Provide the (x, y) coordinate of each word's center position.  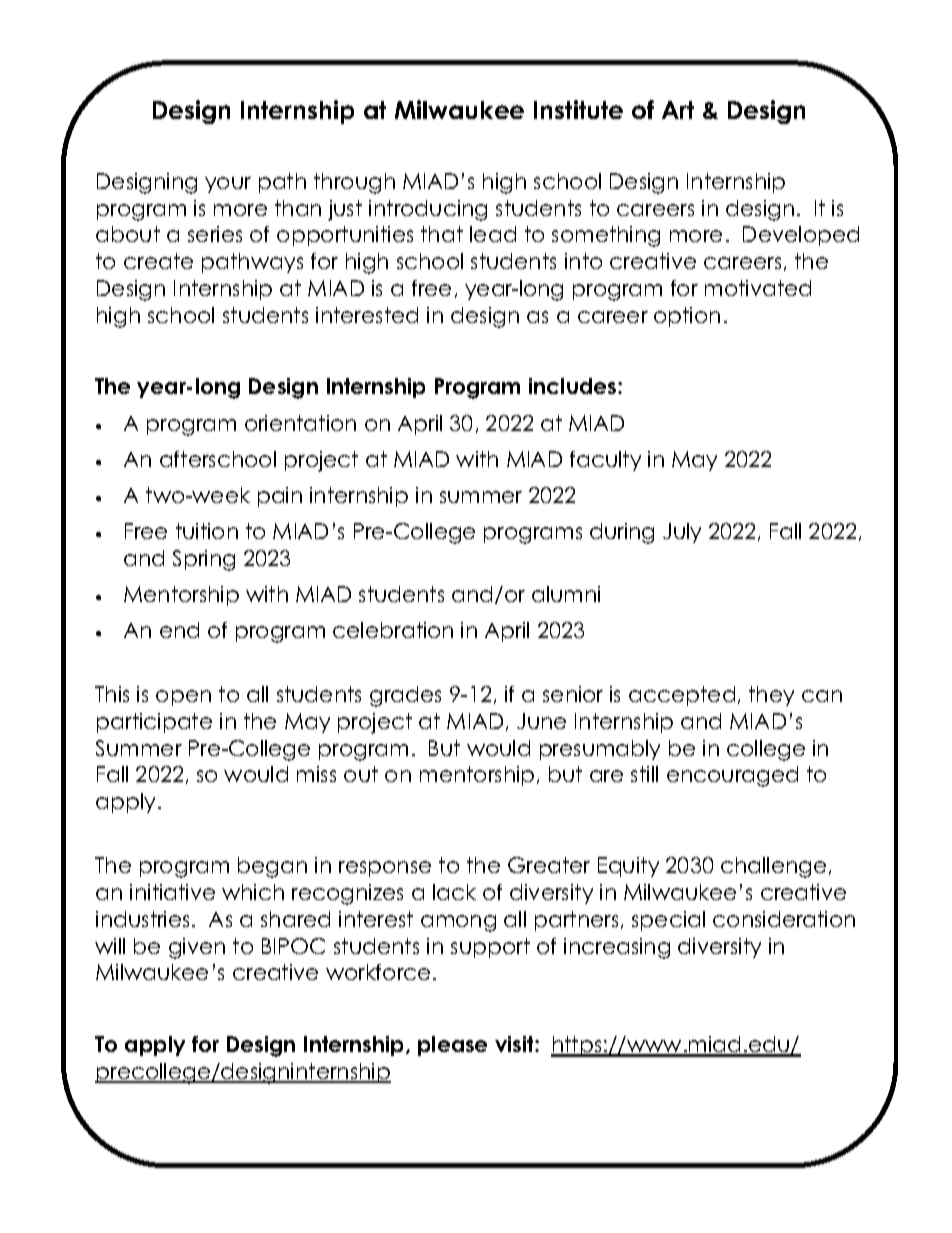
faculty (605, 461)
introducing (428, 210)
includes (574, 386)
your (228, 185)
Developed (801, 236)
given (197, 948)
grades (405, 696)
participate (154, 723)
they (771, 696)
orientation (300, 423)
